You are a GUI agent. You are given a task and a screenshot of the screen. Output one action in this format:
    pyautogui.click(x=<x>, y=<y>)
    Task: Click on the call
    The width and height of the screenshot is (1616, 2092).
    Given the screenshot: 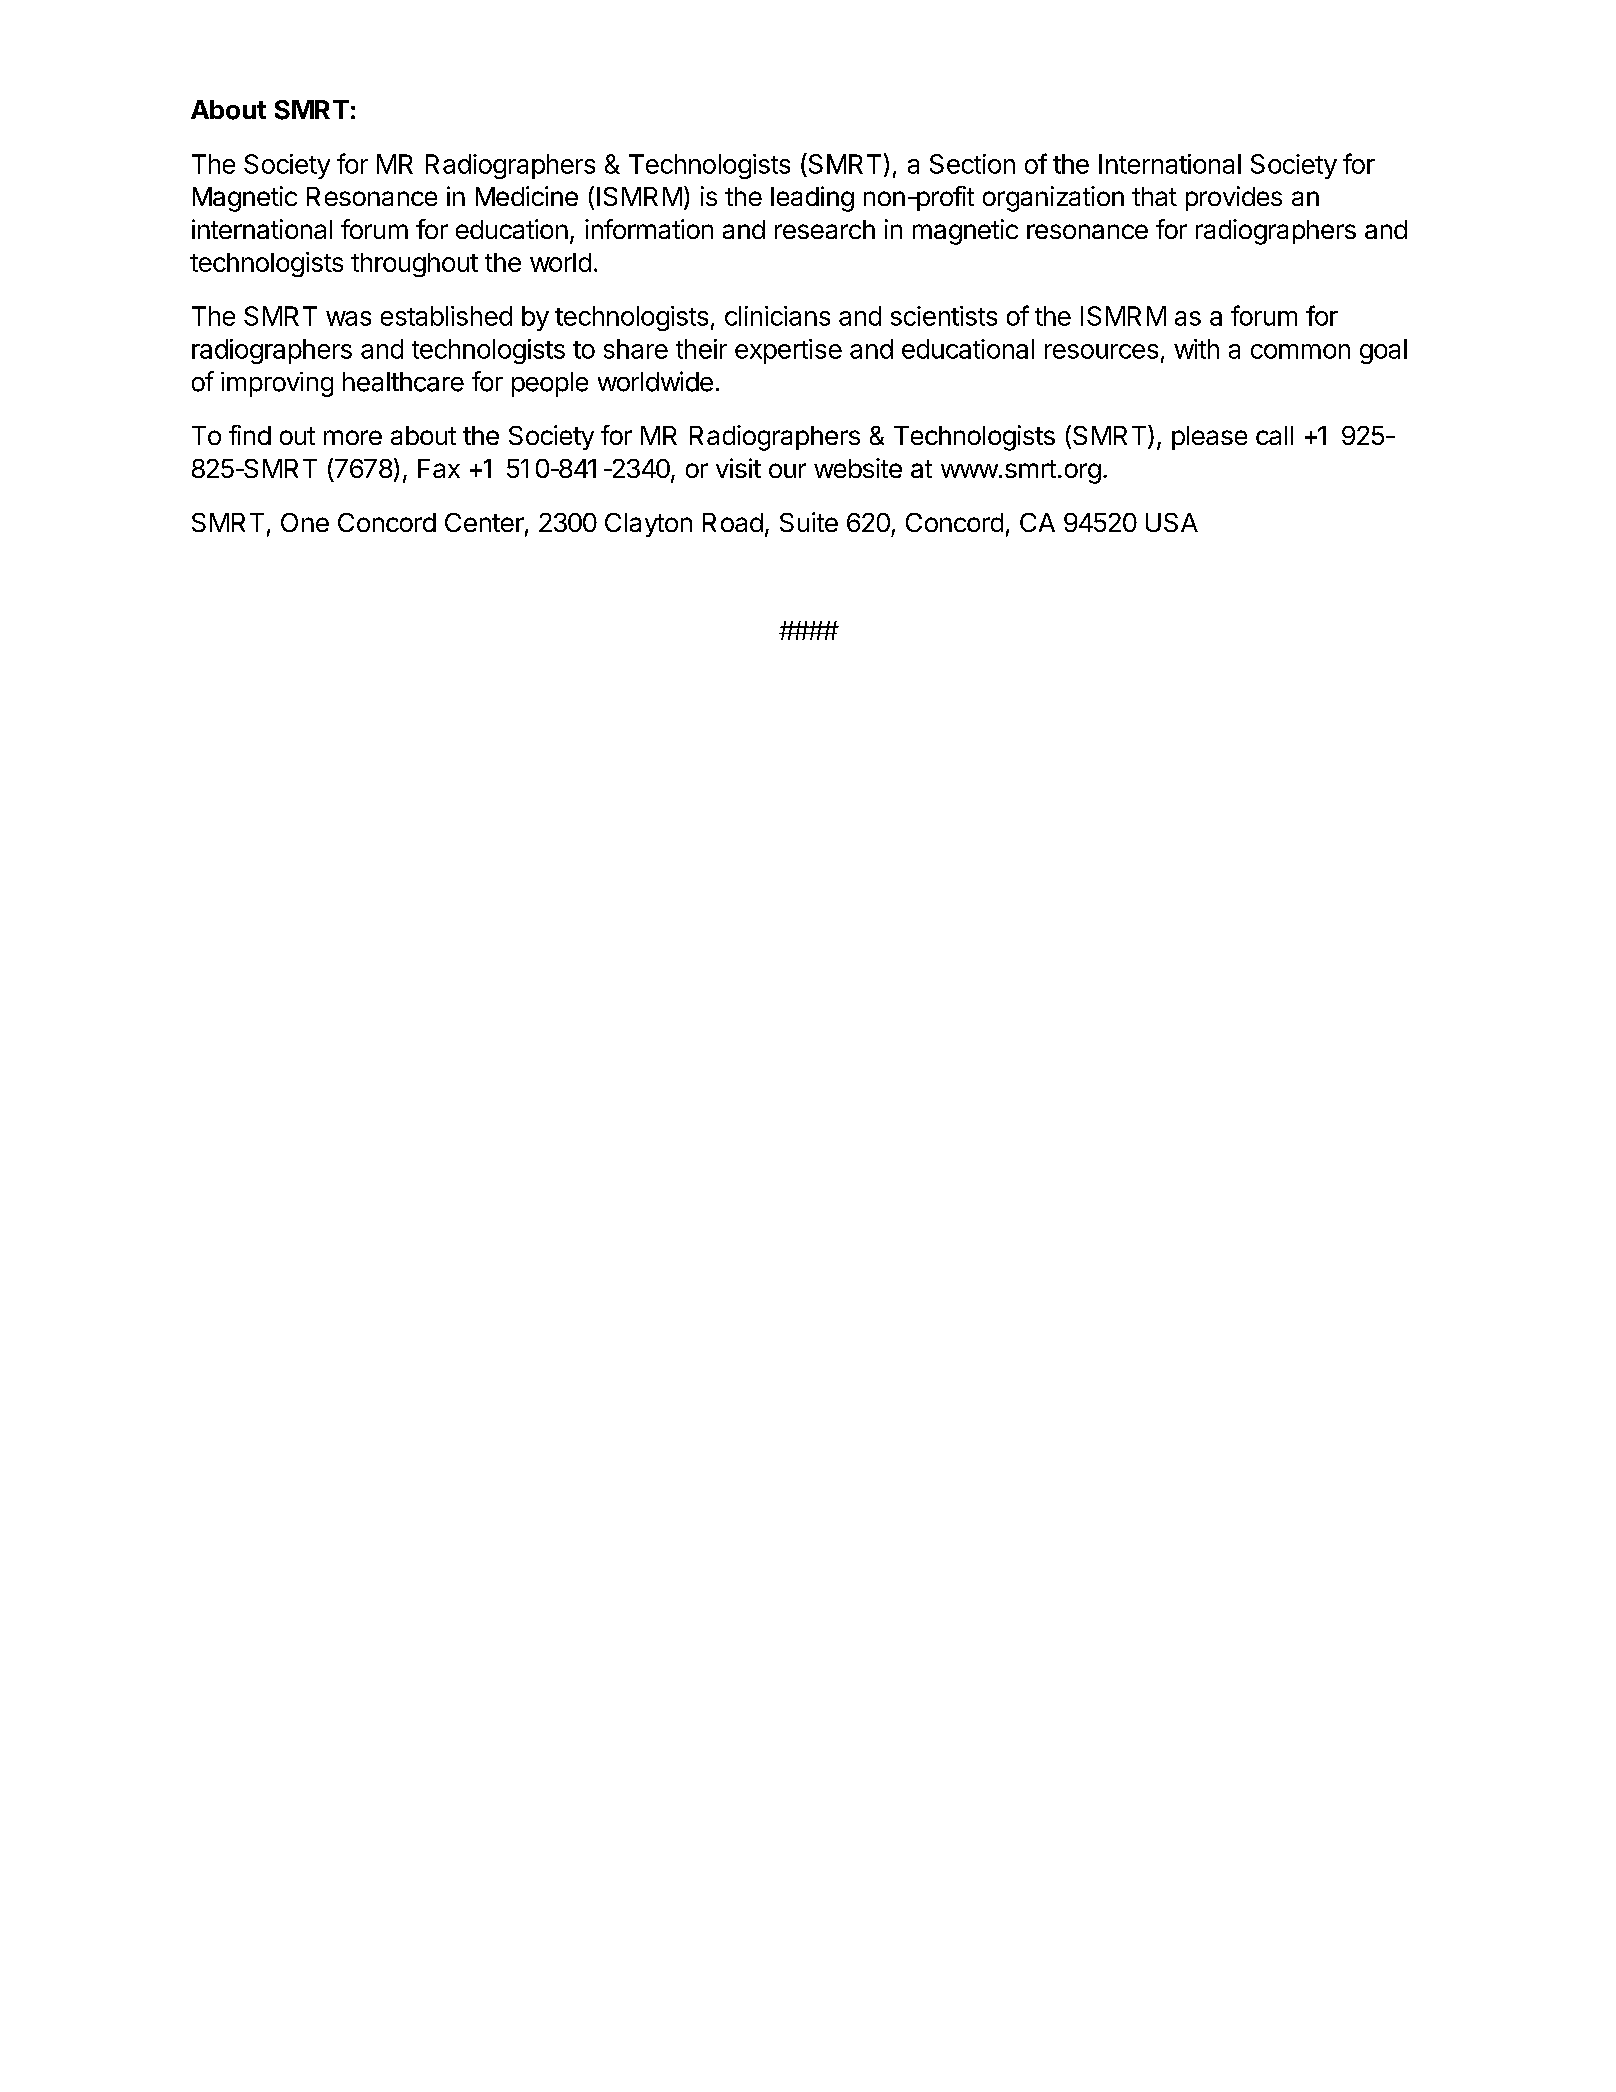 What is the action you would take?
    pyautogui.click(x=1274, y=435)
